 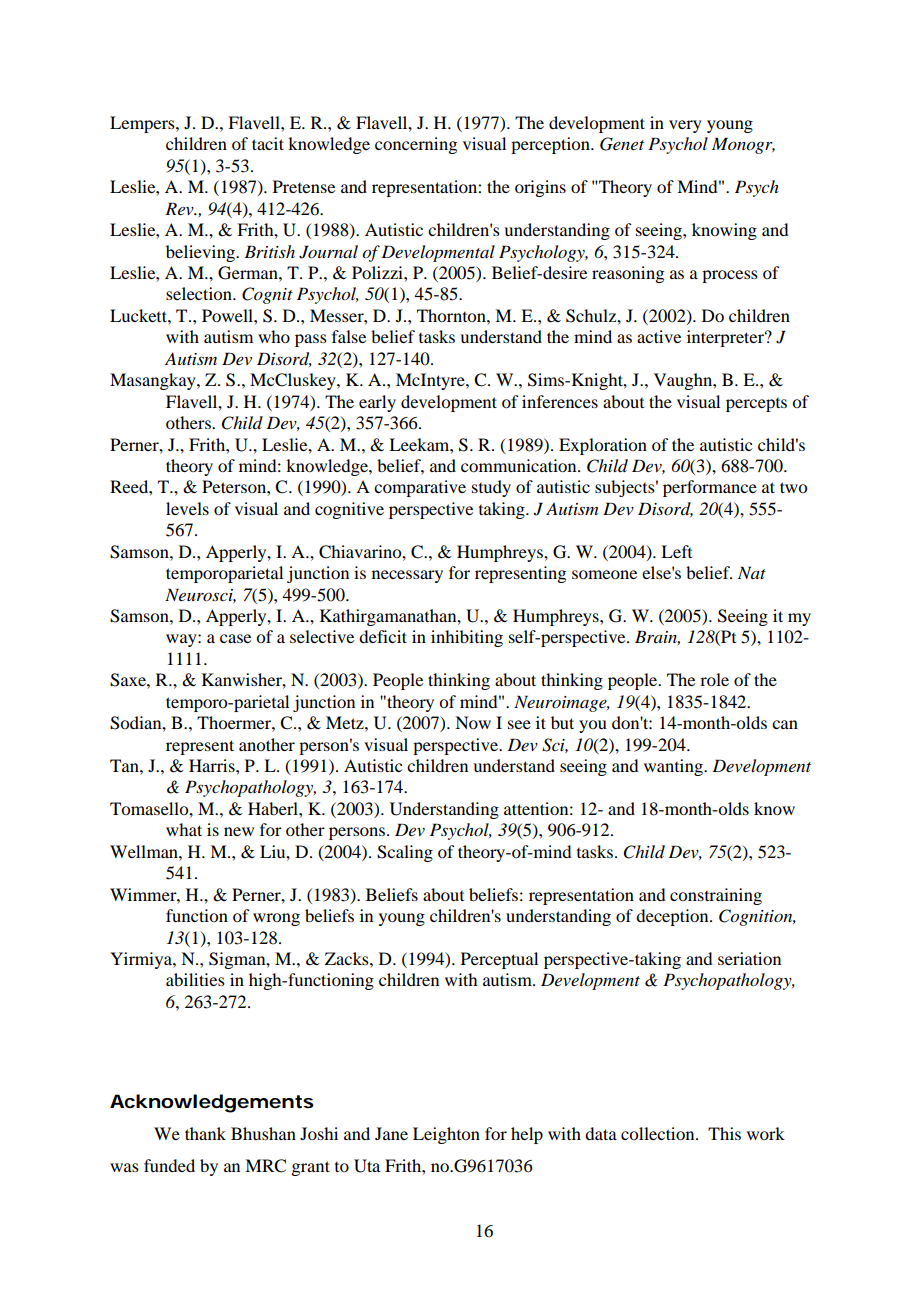 I want to click on thank, so click(x=205, y=1133).
